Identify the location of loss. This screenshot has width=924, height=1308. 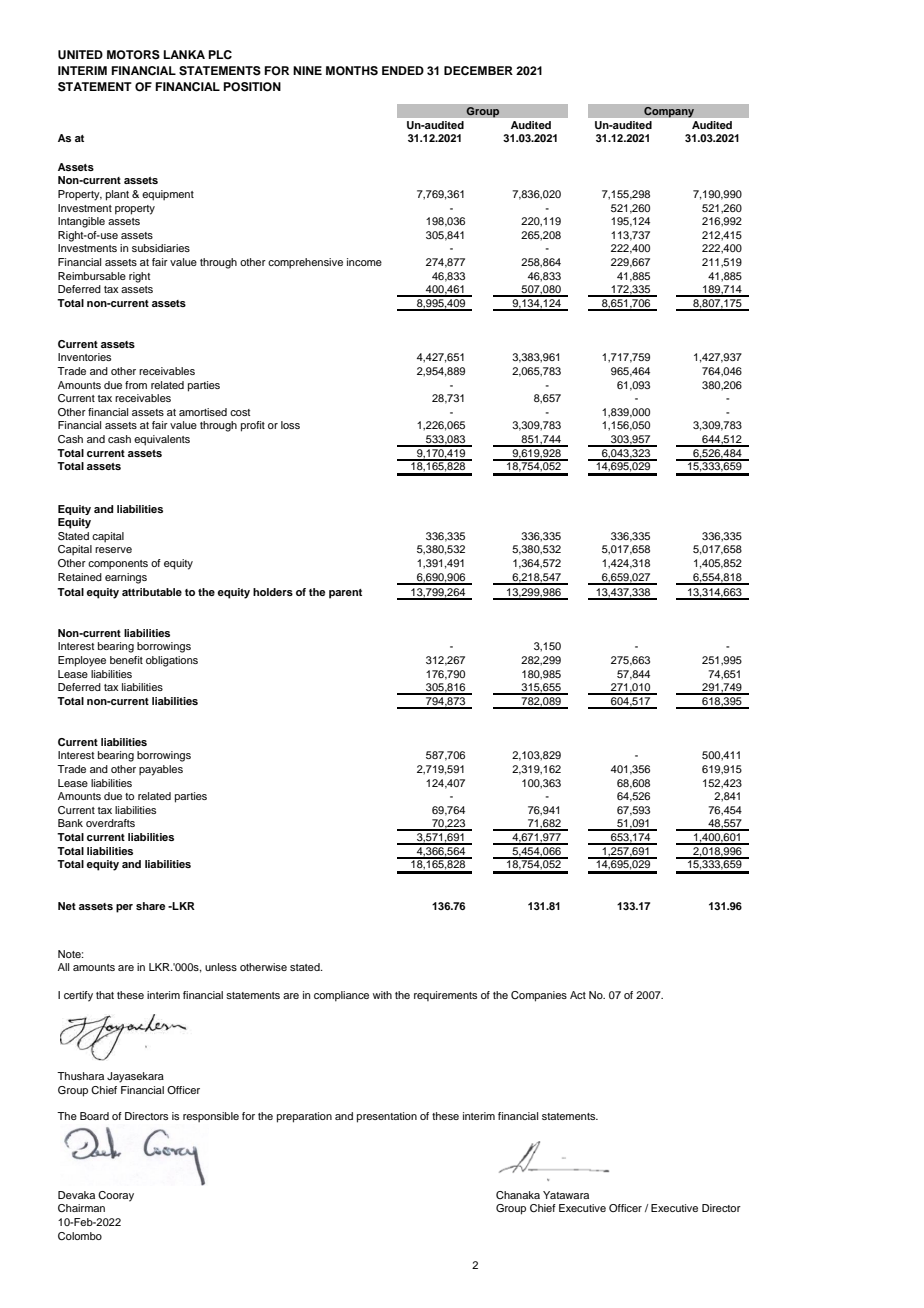
(290, 425).
